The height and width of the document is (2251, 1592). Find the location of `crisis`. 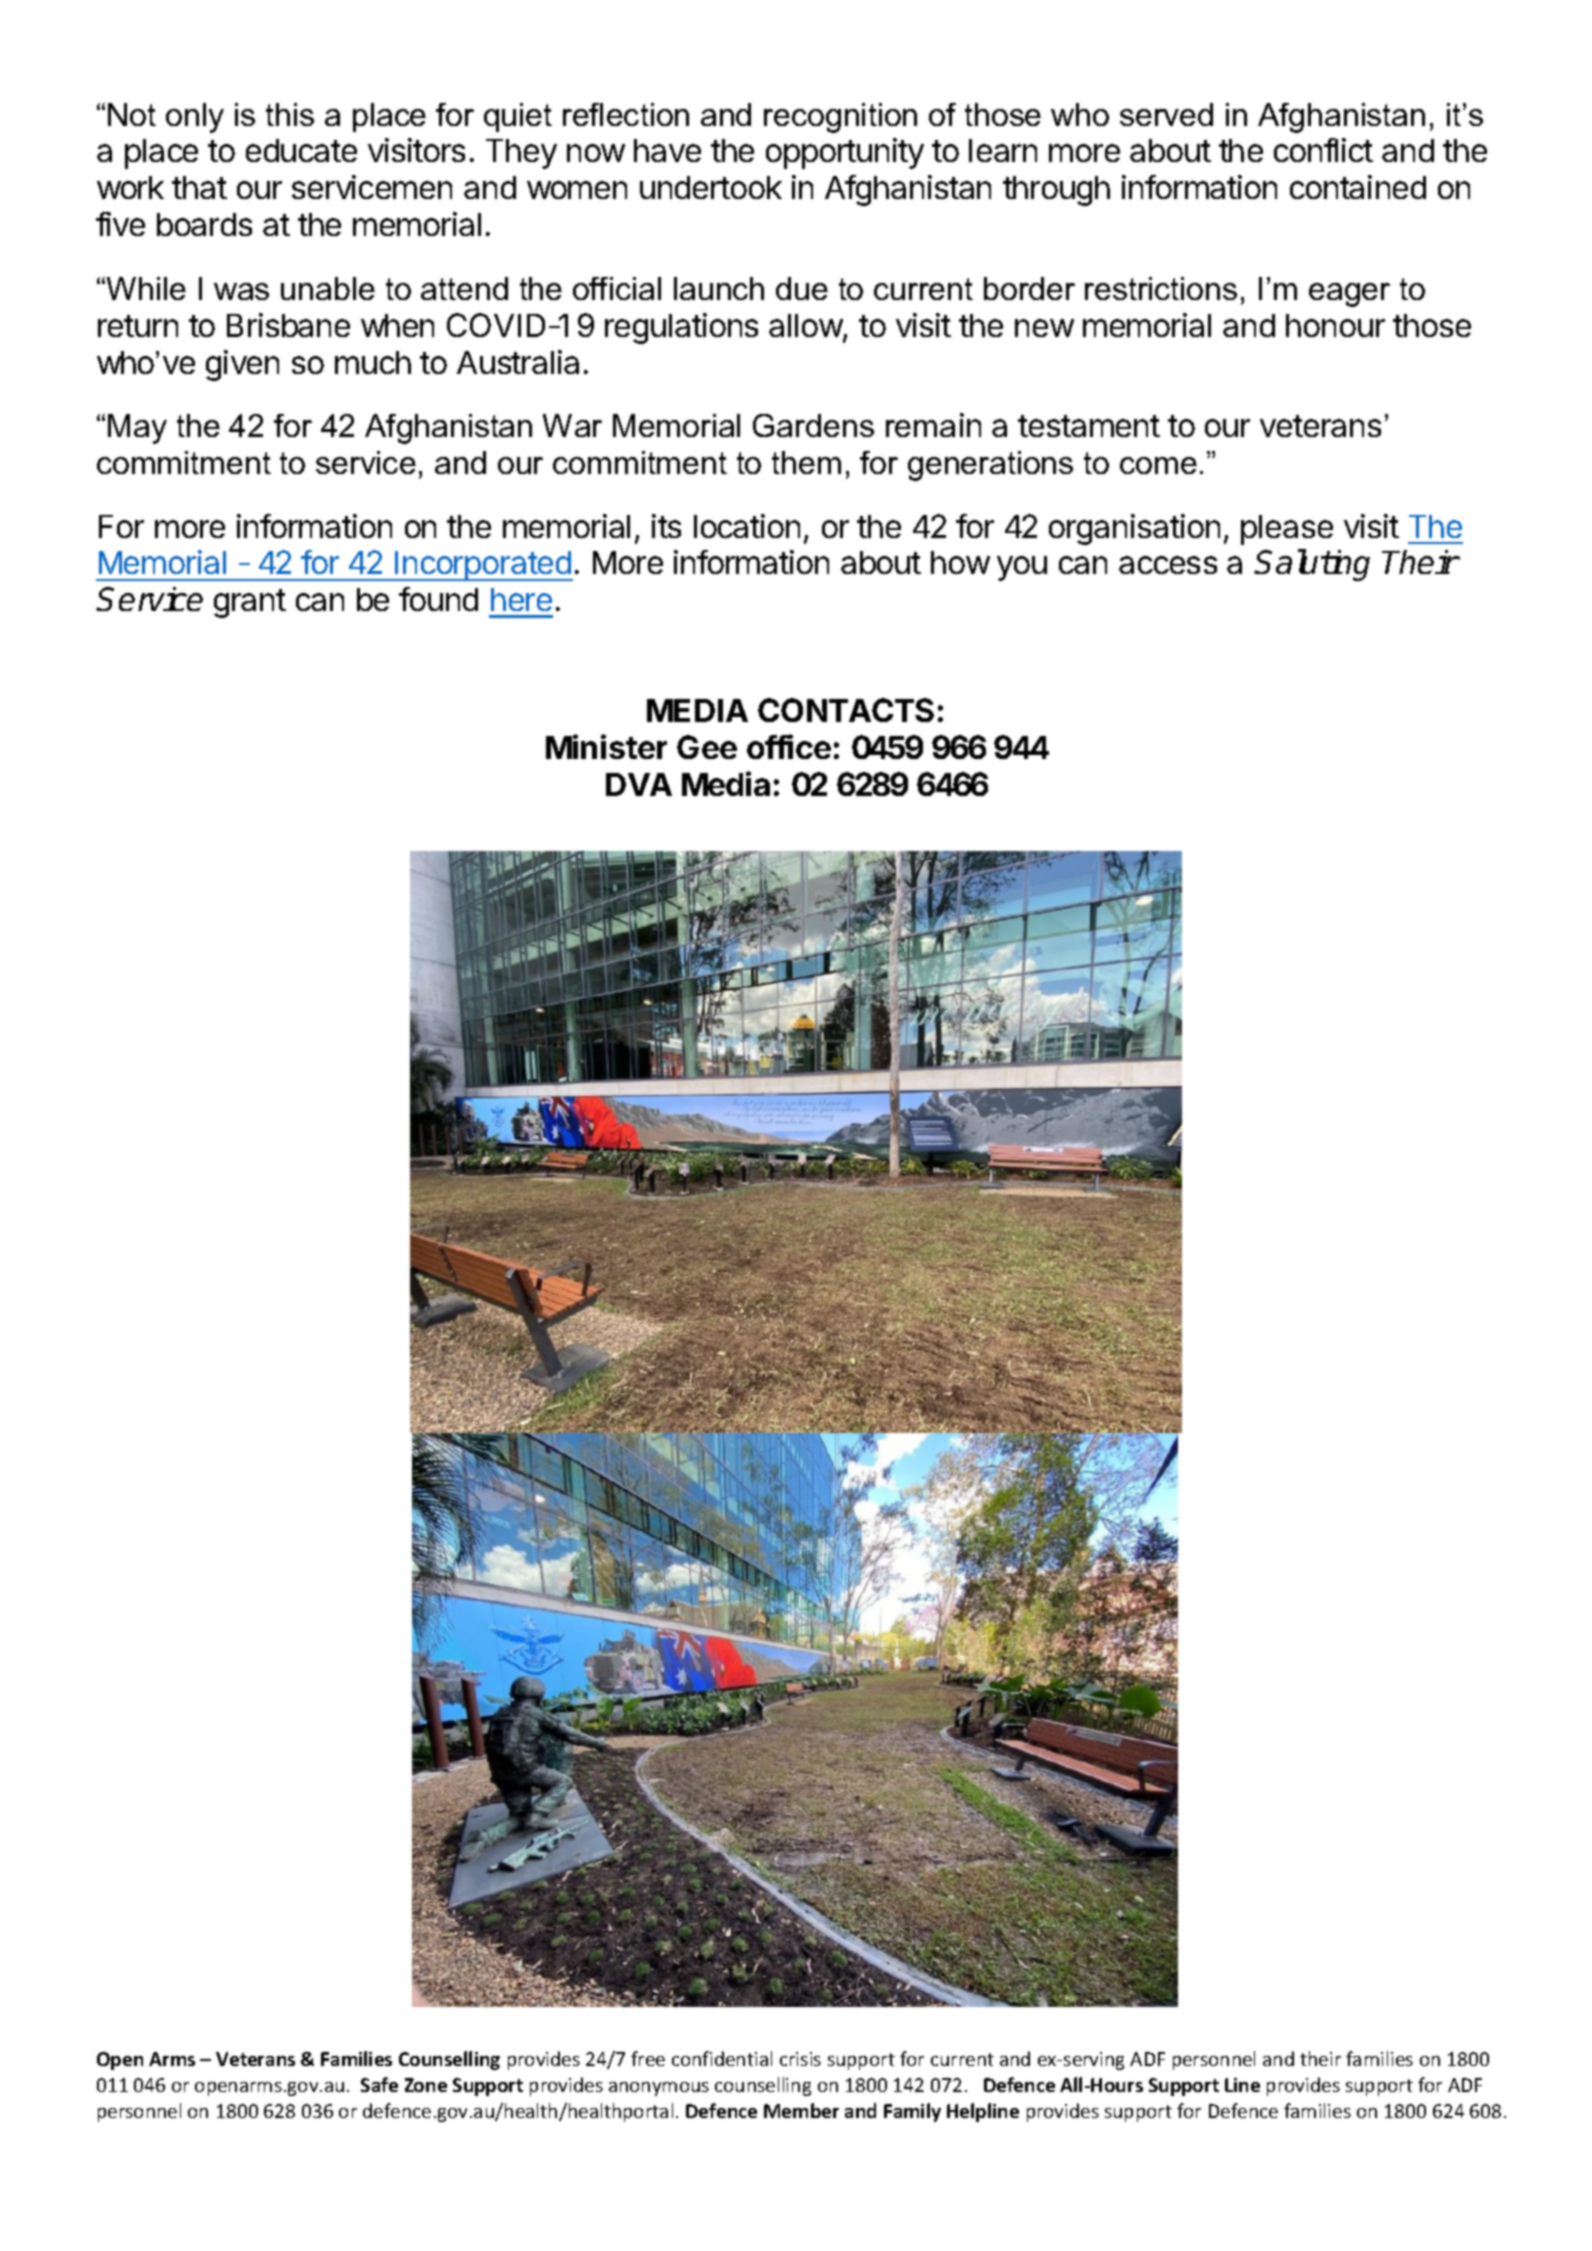

crisis is located at coordinates (800, 2059).
